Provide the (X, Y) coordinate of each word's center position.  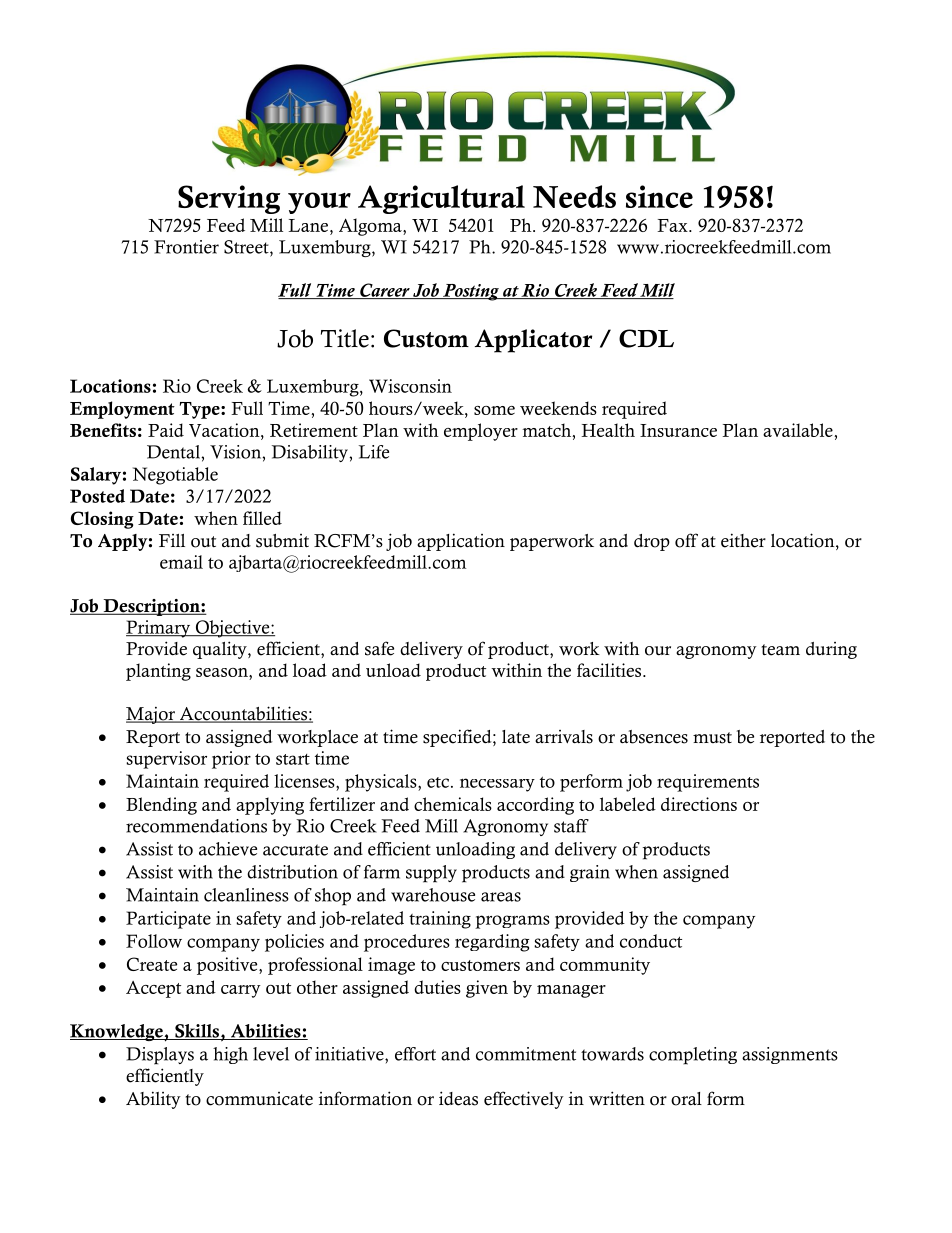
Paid (166, 430)
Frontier (186, 247)
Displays (160, 1056)
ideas (458, 1098)
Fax (673, 225)
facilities (610, 670)
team (780, 650)
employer (481, 432)
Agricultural (441, 199)
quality (221, 650)
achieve (228, 849)
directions (699, 804)
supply (431, 874)
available (799, 430)
